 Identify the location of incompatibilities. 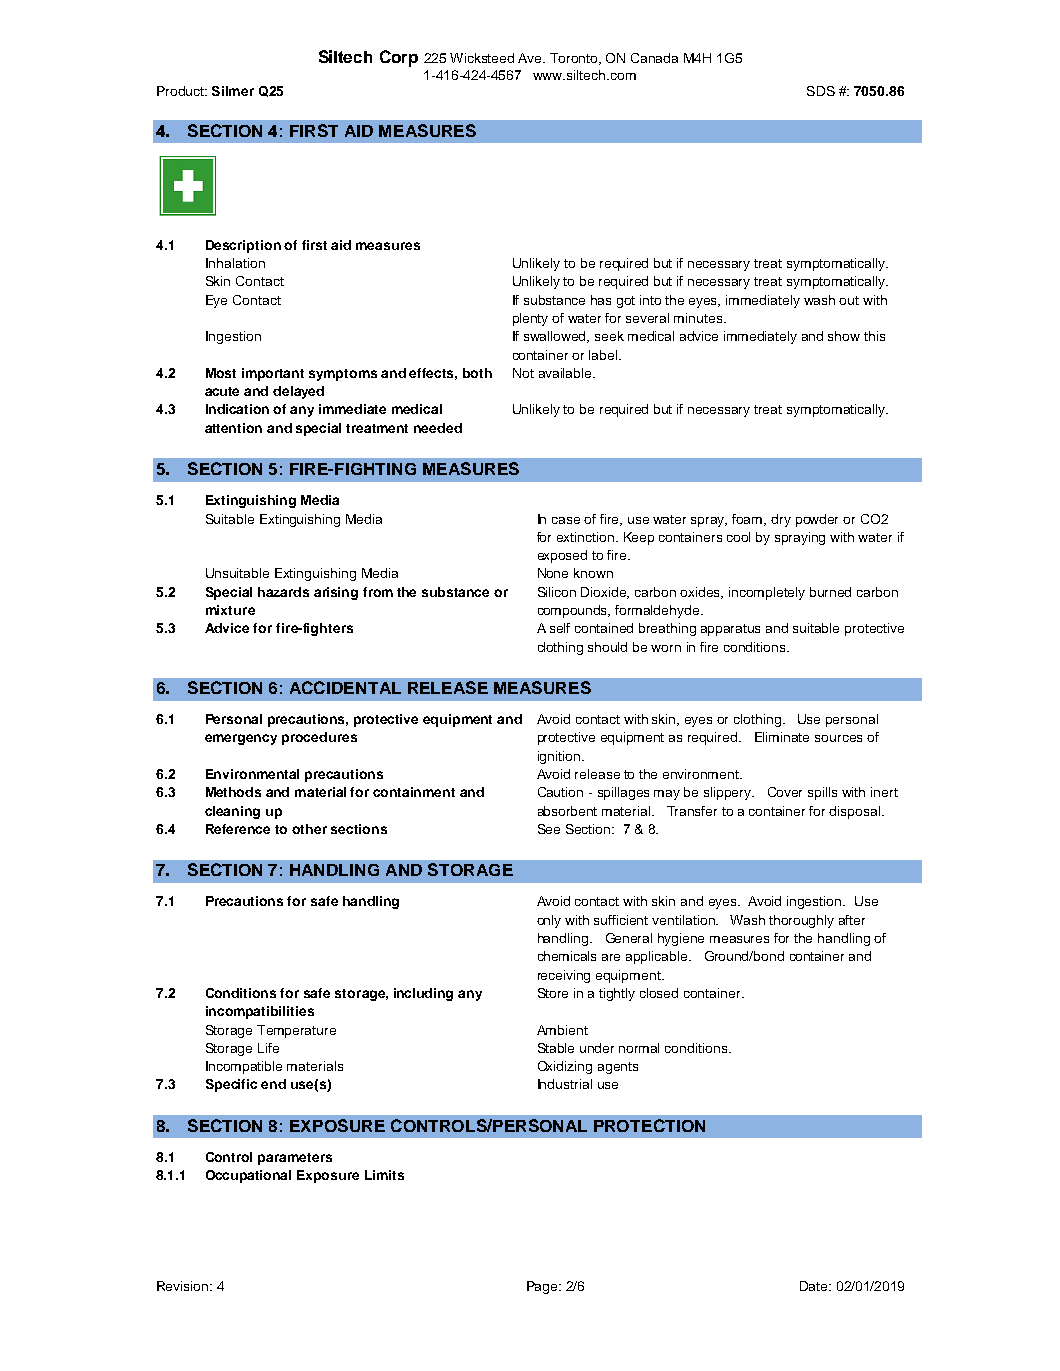
(260, 1012).
